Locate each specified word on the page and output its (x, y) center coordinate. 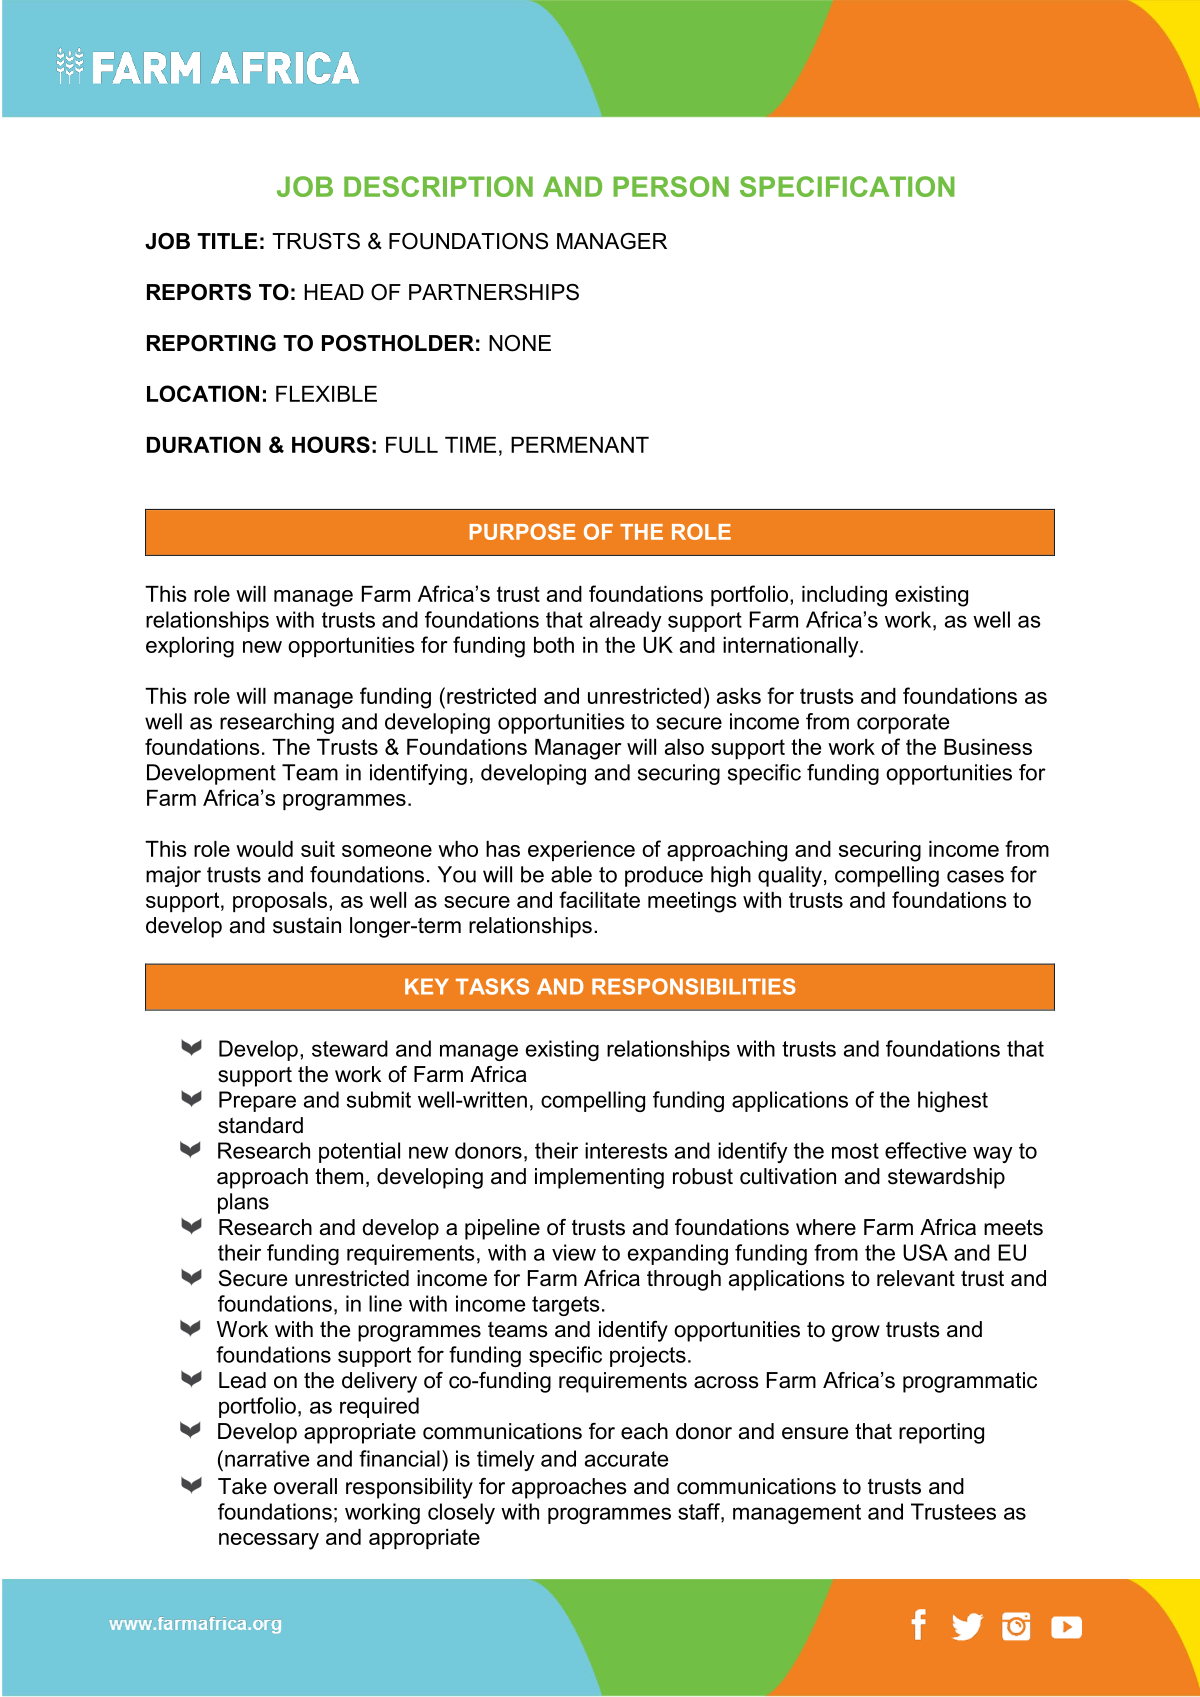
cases (975, 876)
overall (305, 1486)
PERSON (671, 186)
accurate (626, 1459)
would (264, 849)
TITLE (227, 241)
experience (581, 851)
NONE (520, 343)
